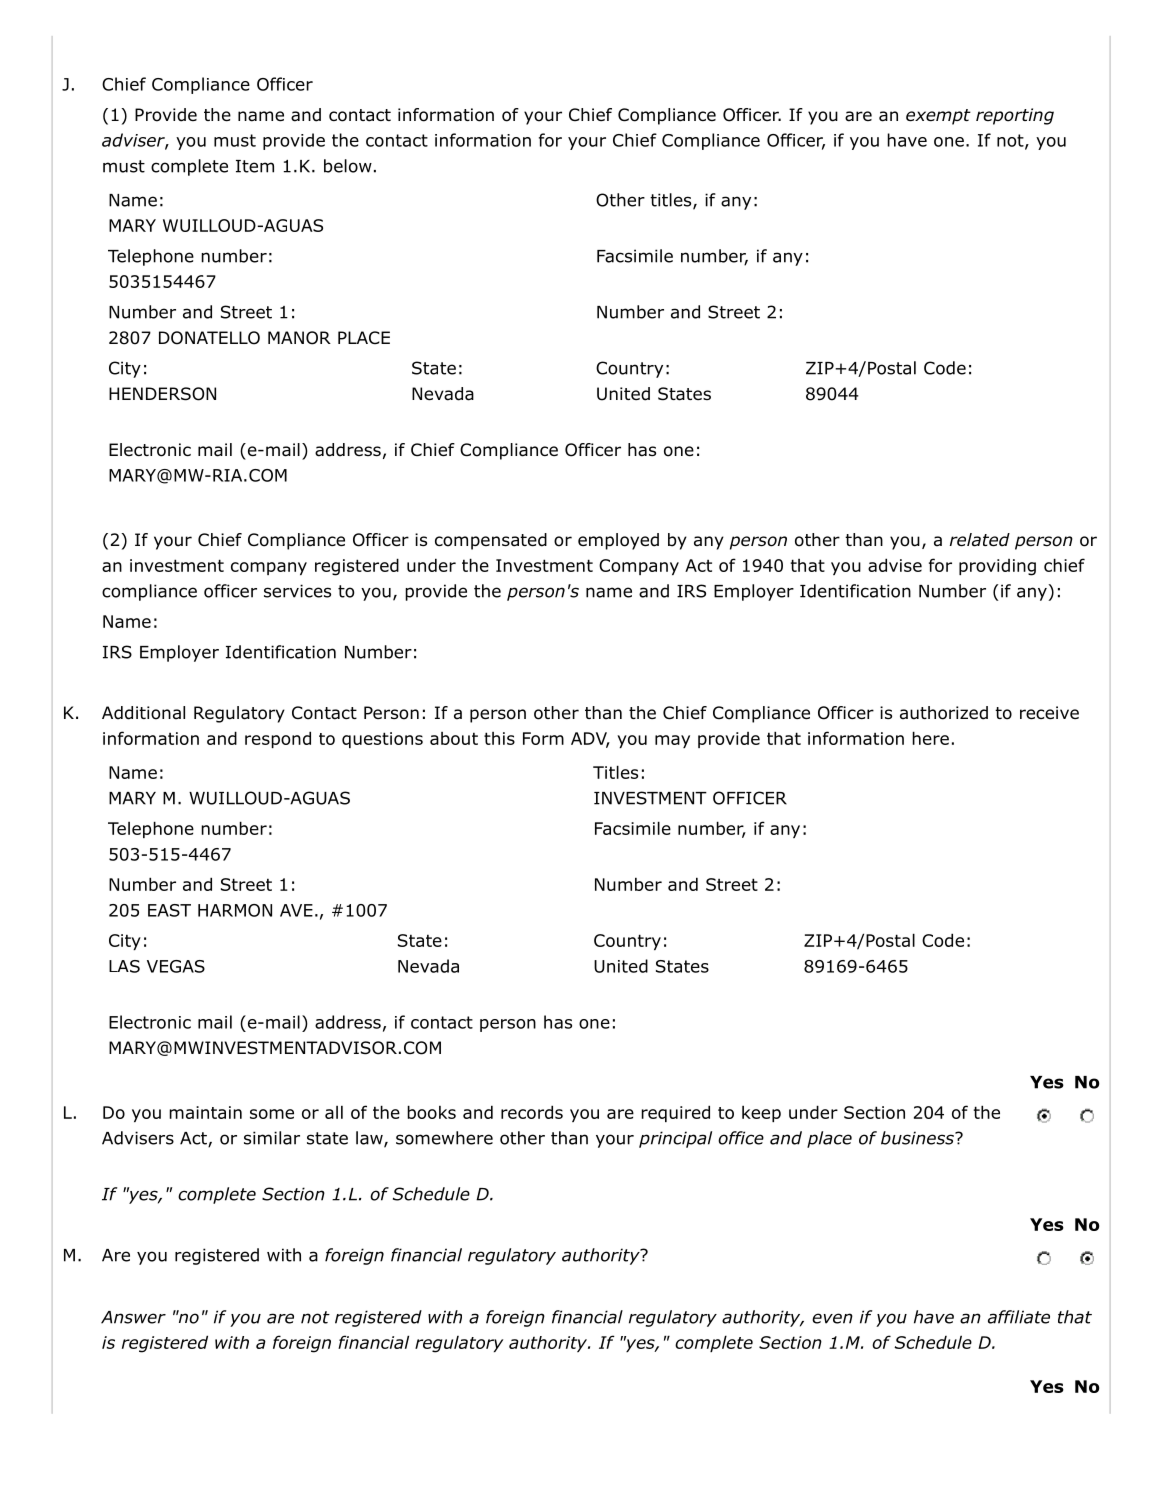 The width and height of the page is (1150, 1489). Describe the element at coordinates (618, 541) in the page. I see `employed` at that location.
